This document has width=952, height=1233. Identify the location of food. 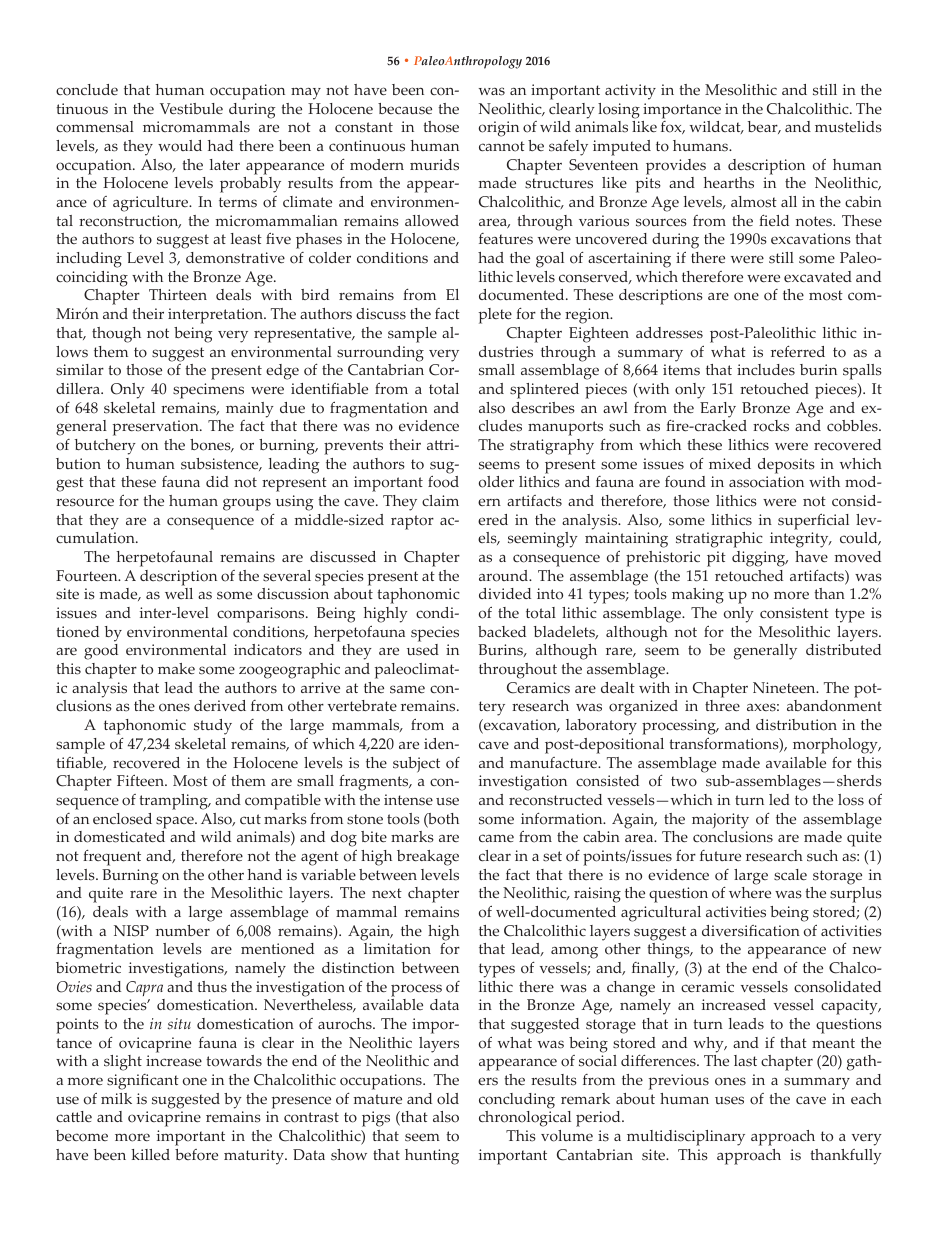
(443, 482).
